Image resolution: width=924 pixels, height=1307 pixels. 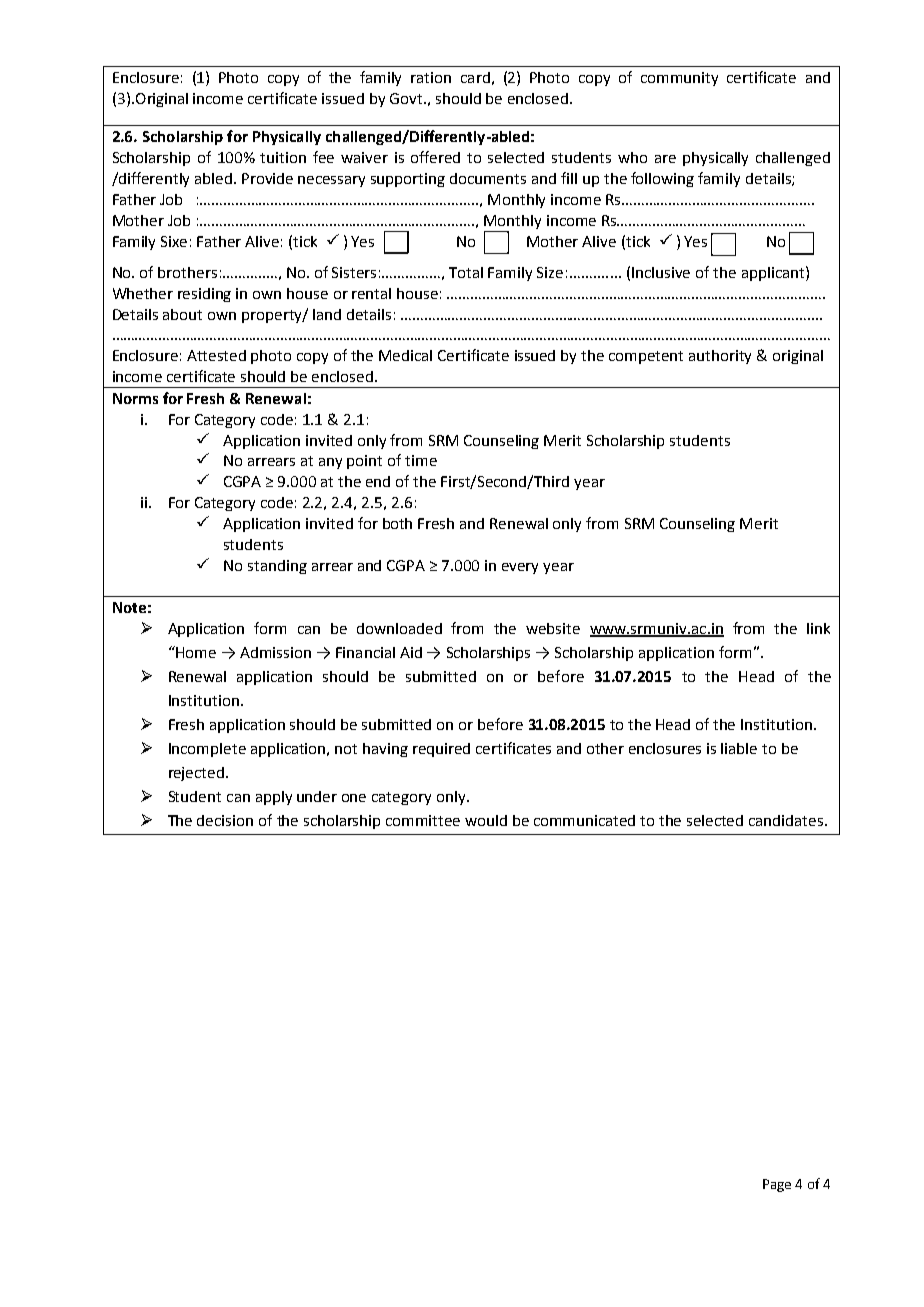 I want to click on decision, so click(x=225, y=820).
